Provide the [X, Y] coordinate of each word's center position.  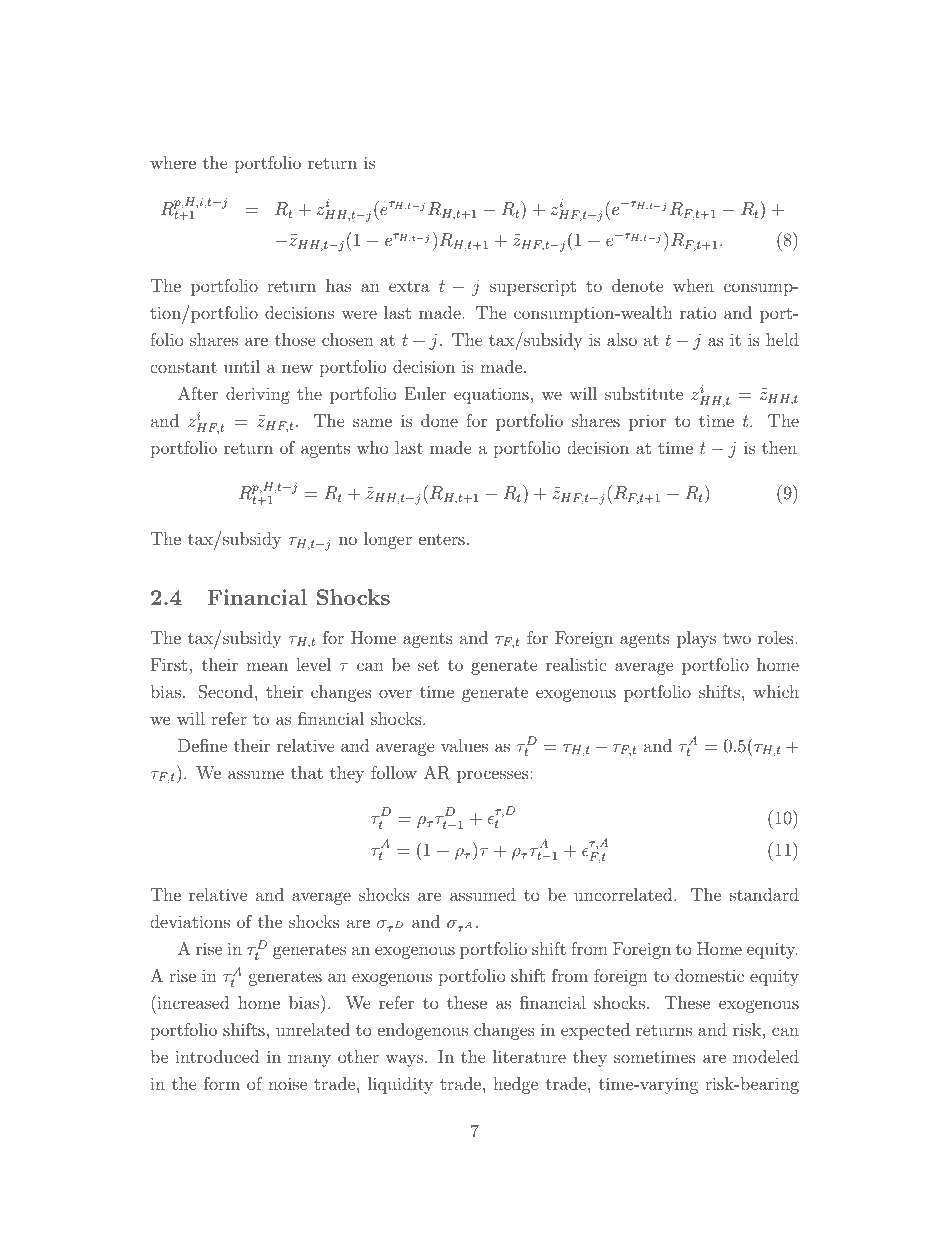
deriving [258, 395]
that [307, 772]
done [439, 420]
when [693, 285]
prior [647, 422]
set [428, 665]
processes [494, 776]
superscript [533, 287]
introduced [217, 1056]
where [173, 162]
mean [267, 666]
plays [696, 639]
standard [764, 894]
